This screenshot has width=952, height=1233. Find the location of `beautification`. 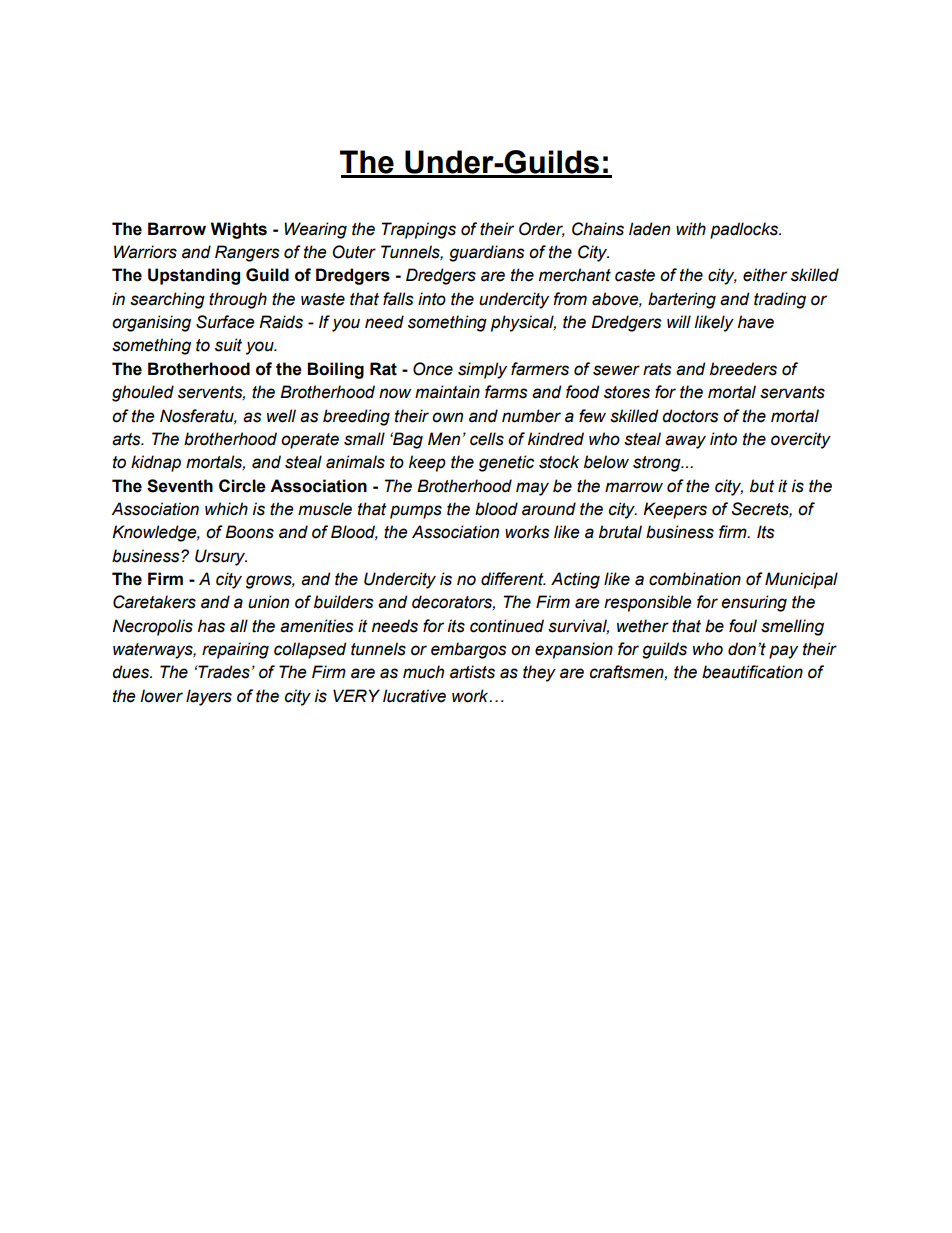

beautification is located at coordinates (752, 672).
